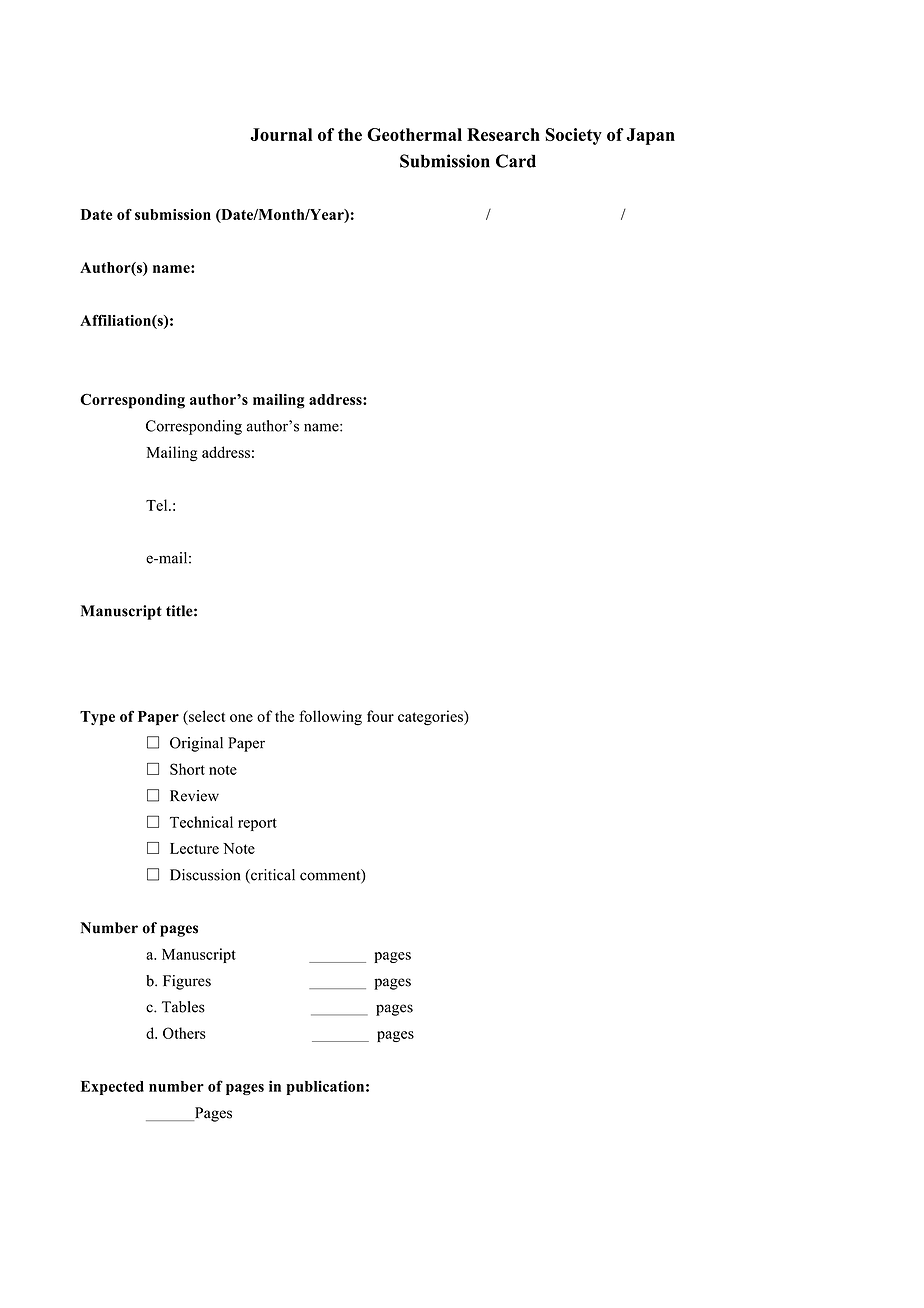 Image resolution: width=924 pixels, height=1308 pixels. Describe the element at coordinates (431, 718) in the screenshot. I see `categories` at that location.
